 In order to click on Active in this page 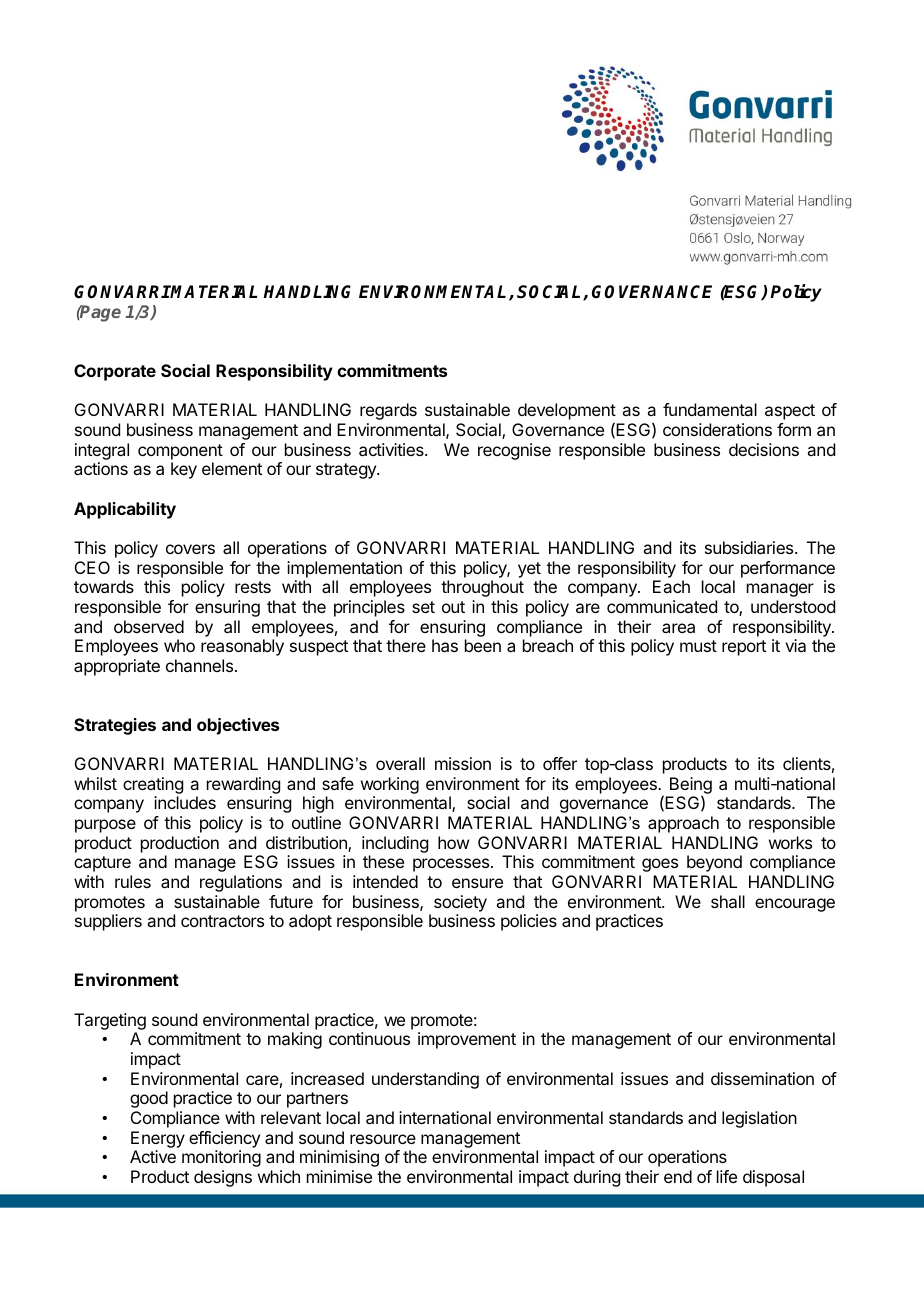, I will do `click(153, 1156)`.
